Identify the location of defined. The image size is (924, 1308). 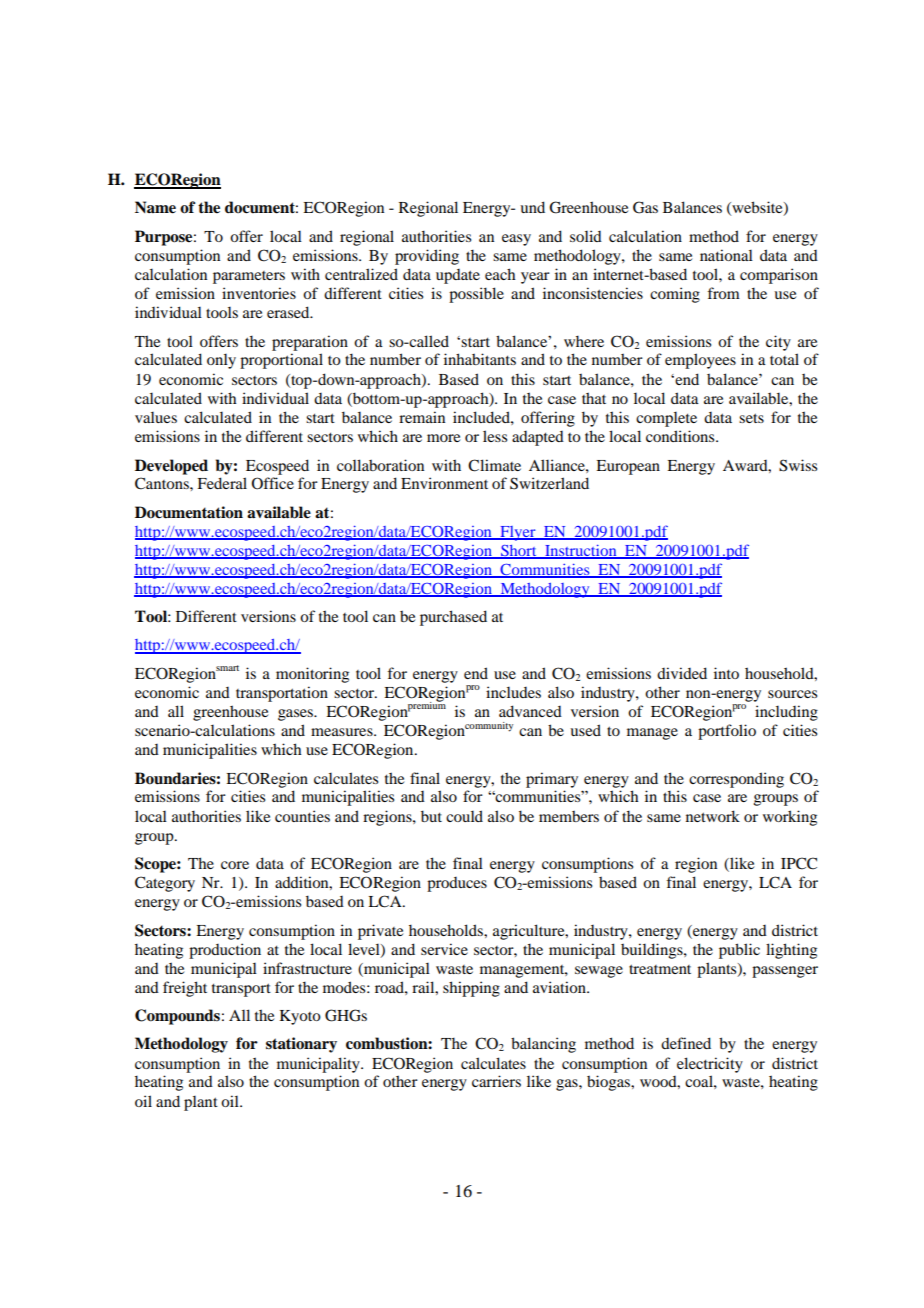
(686, 1043).
